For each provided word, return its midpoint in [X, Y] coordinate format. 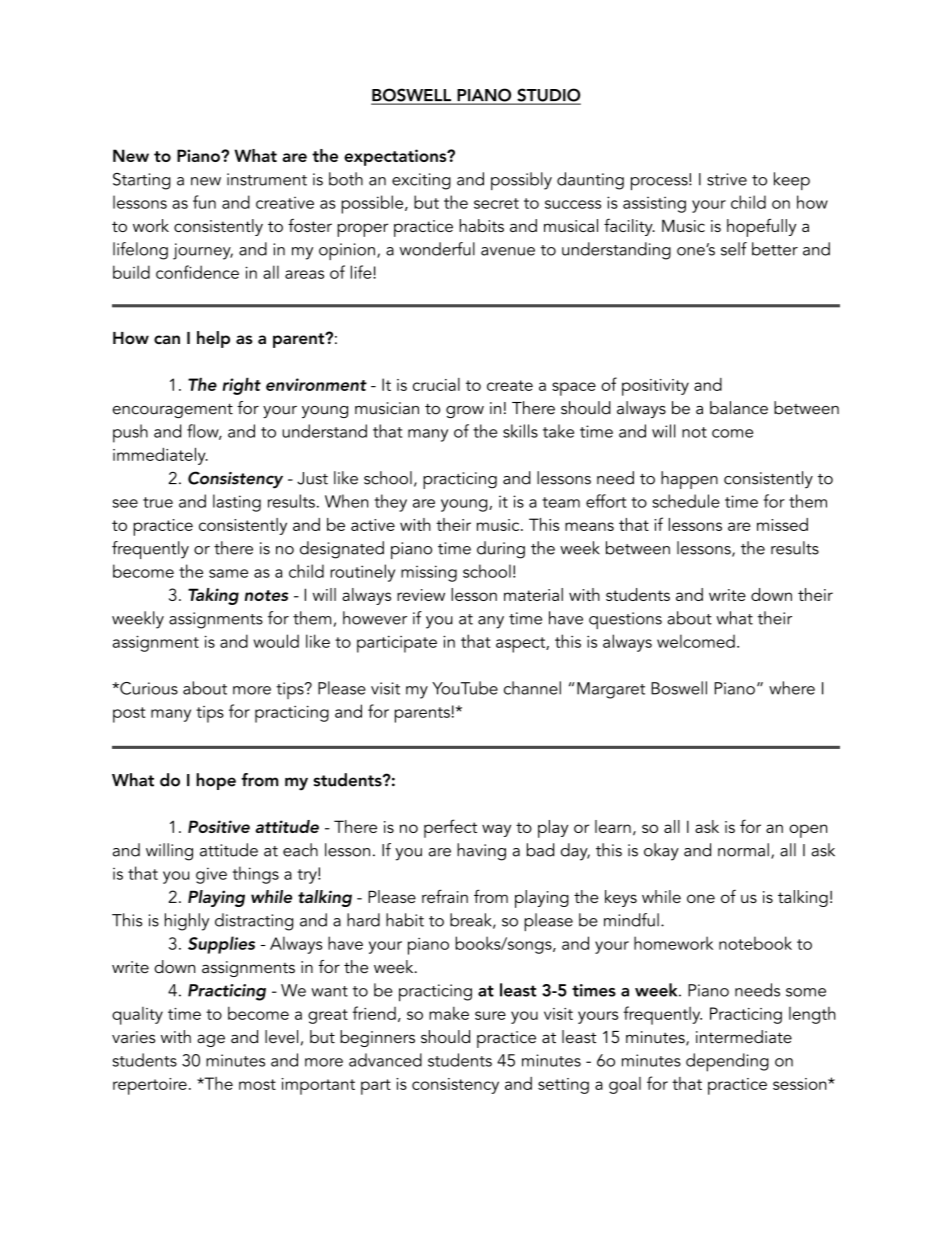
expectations [396, 157]
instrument [267, 179]
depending [727, 1062]
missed [782, 524]
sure [490, 1015]
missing [429, 573]
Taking [213, 596]
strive [727, 179]
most [257, 1084]
